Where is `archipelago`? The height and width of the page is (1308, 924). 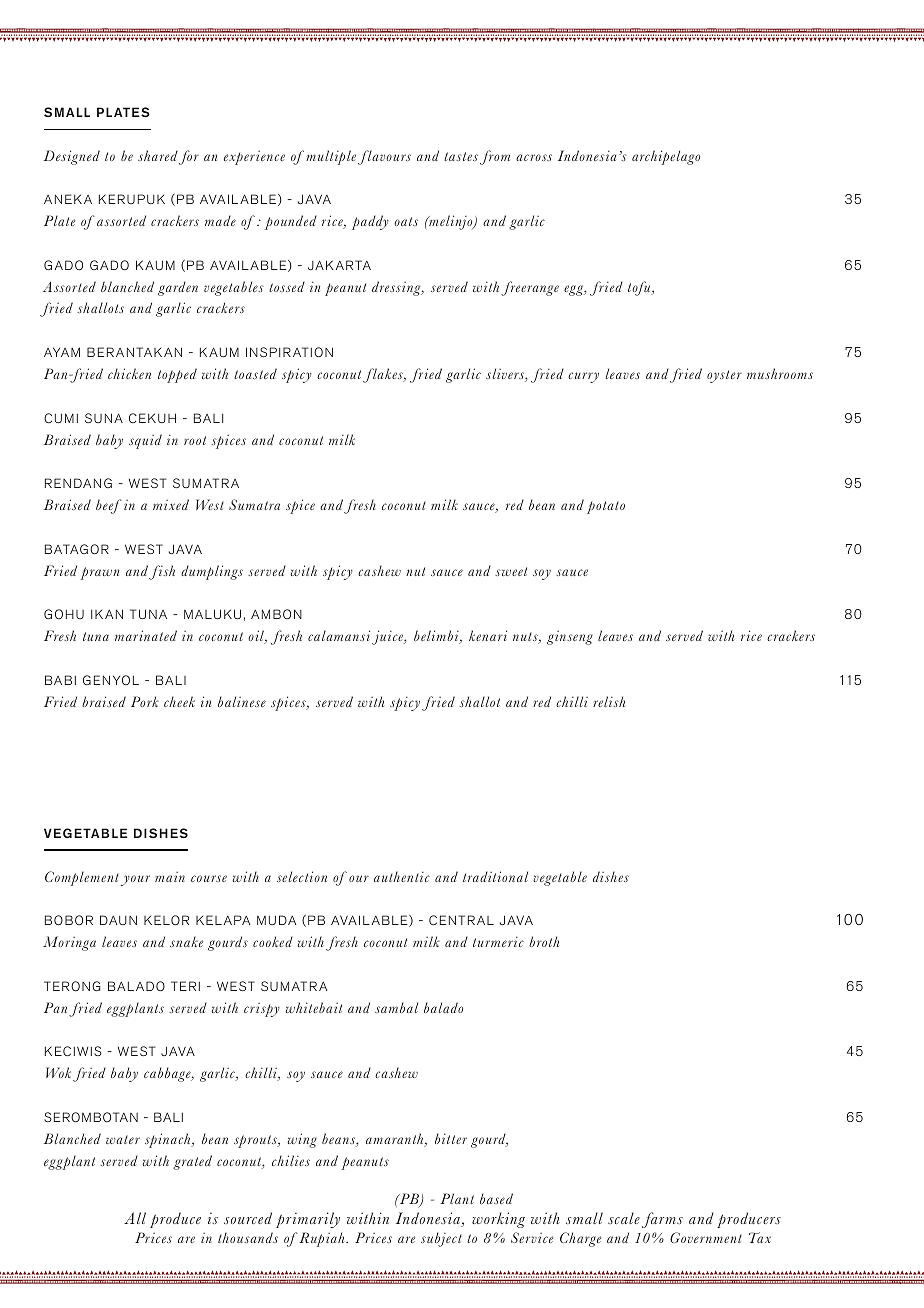
archipelago is located at coordinates (666, 157).
